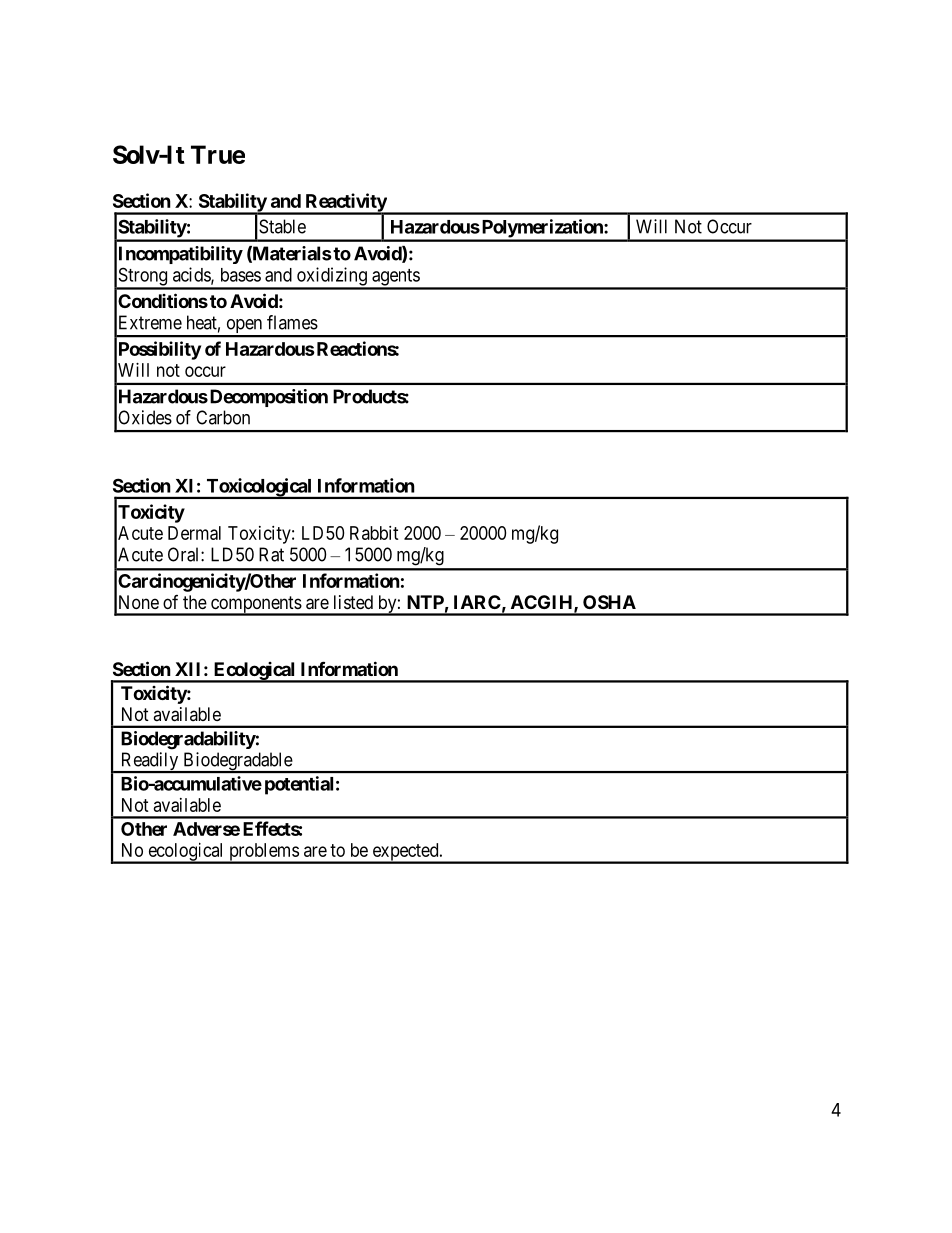 Image resolution: width=952 pixels, height=1233 pixels. I want to click on OSHA, so click(609, 602).
